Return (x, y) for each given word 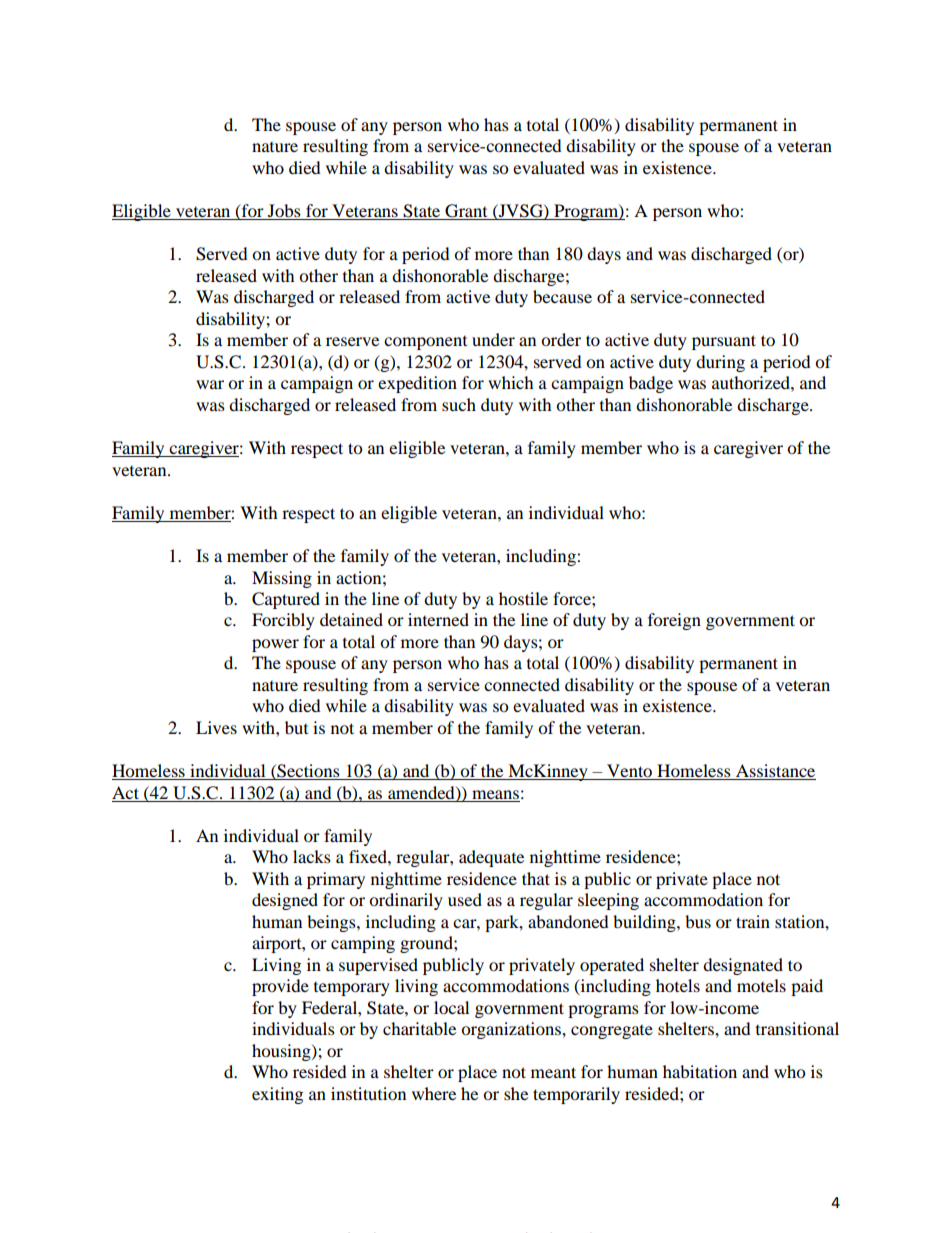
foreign (674, 621)
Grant (466, 212)
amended (422, 793)
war (210, 384)
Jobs (284, 212)
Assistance (774, 772)
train (753, 921)
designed (285, 901)
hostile (523, 598)
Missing (282, 579)
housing (282, 1052)
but (296, 727)
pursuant (724, 342)
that (536, 878)
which (511, 382)
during (720, 363)
